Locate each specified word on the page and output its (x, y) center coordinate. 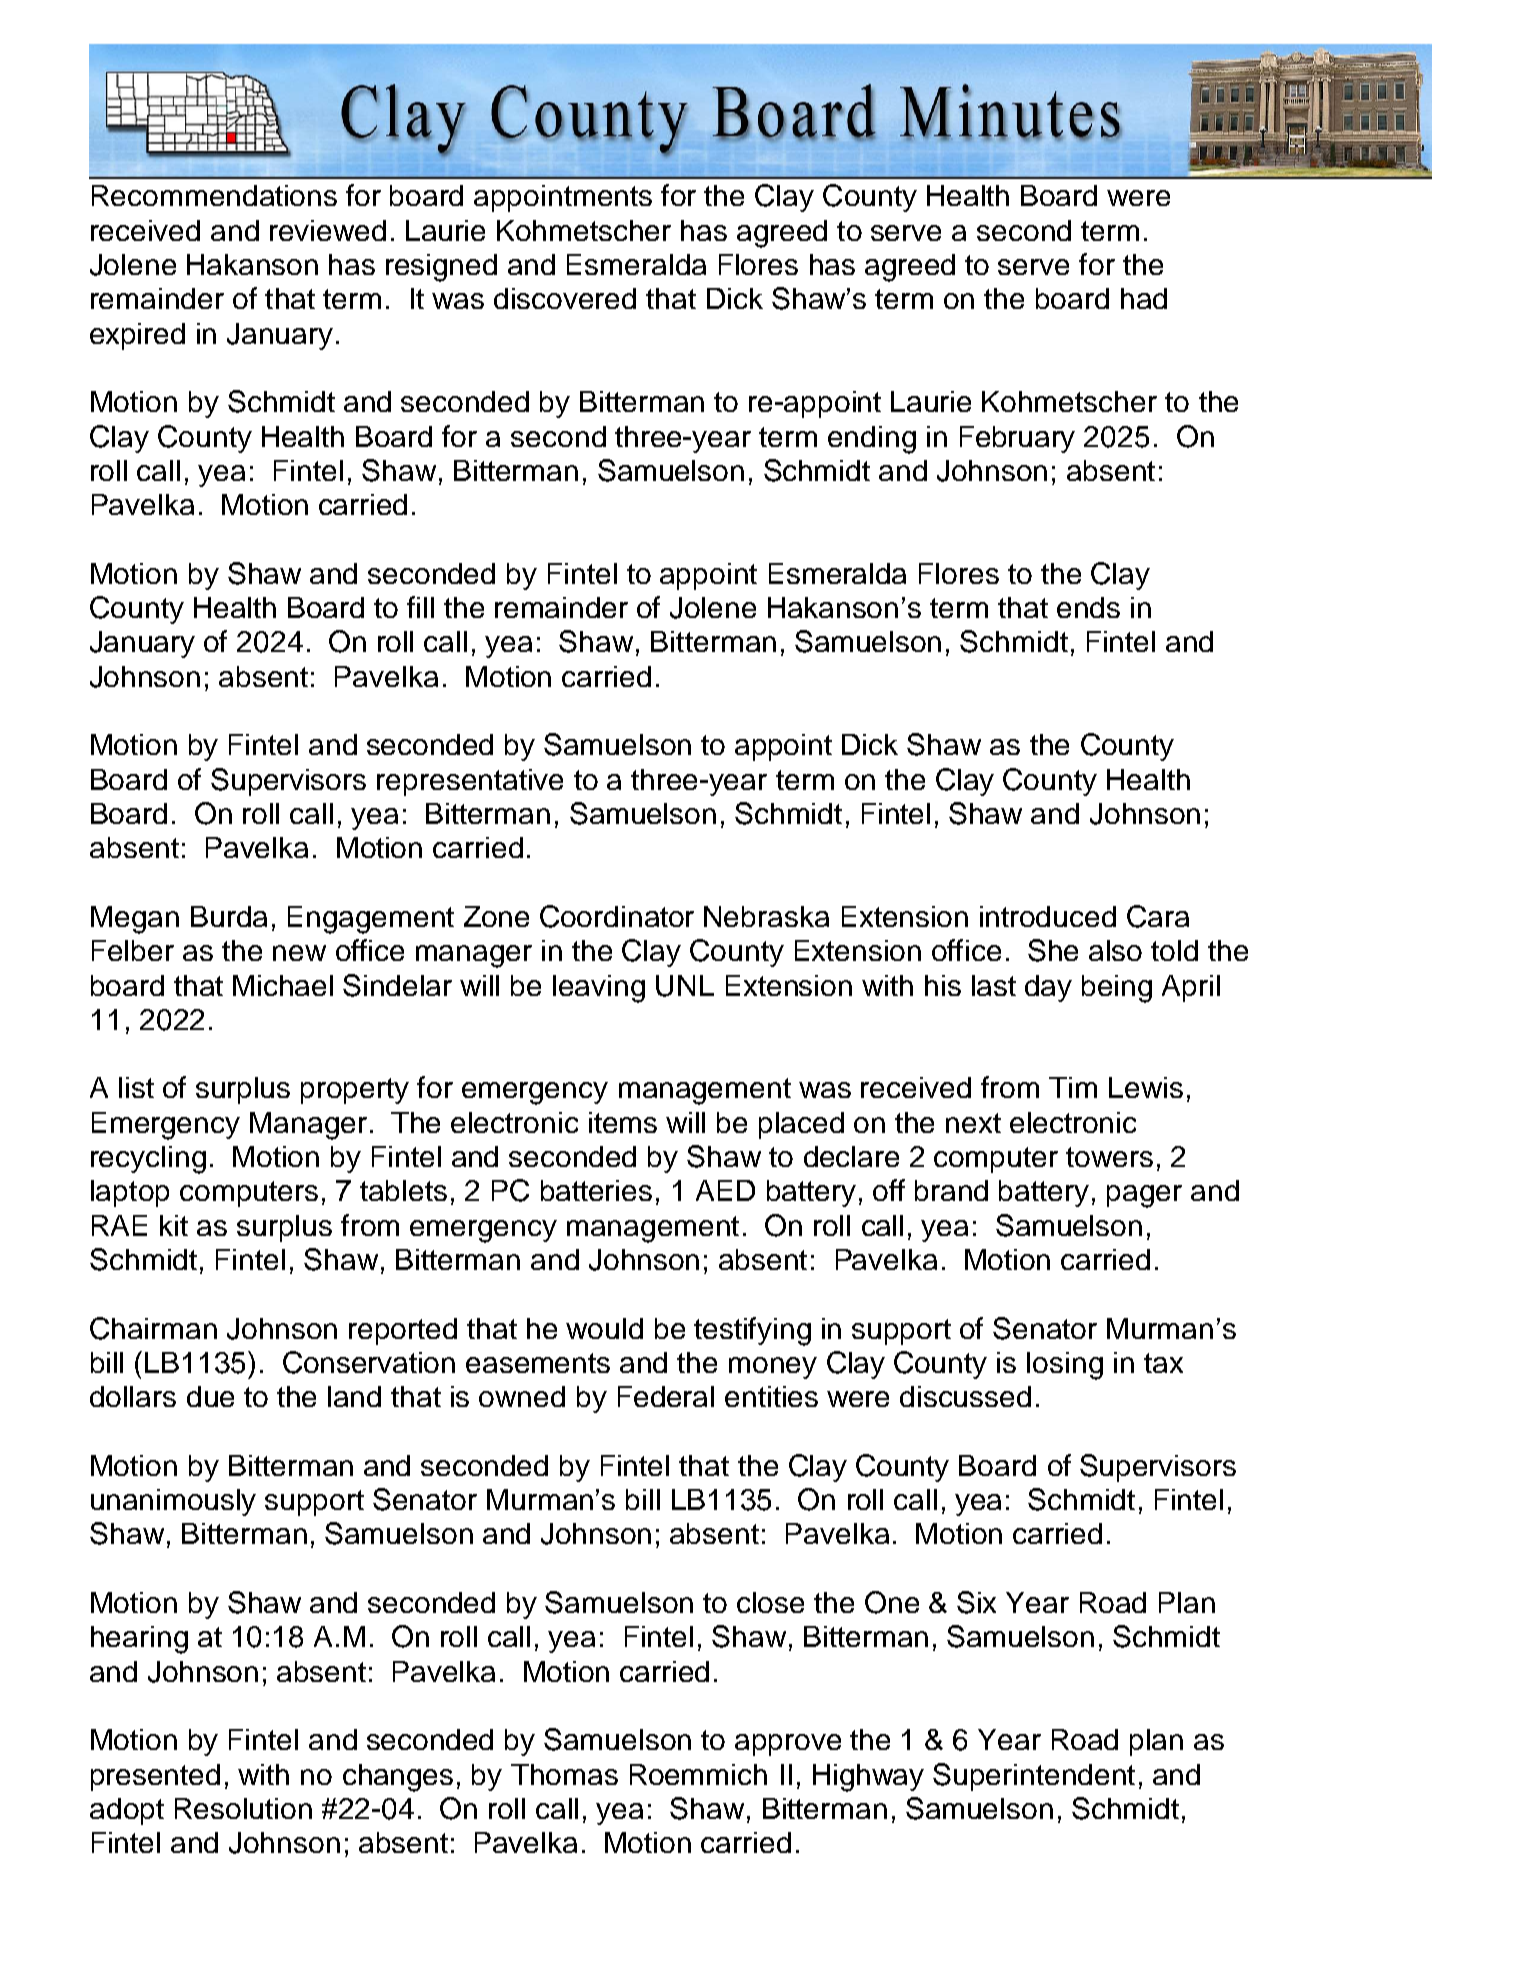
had (1144, 298)
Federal (666, 1396)
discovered (565, 298)
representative (470, 782)
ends (1088, 607)
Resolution (243, 1808)
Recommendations (214, 195)
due (210, 1396)
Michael (283, 985)
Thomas (564, 1774)
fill (420, 607)
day (1048, 988)
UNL (685, 986)
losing (1065, 1366)
